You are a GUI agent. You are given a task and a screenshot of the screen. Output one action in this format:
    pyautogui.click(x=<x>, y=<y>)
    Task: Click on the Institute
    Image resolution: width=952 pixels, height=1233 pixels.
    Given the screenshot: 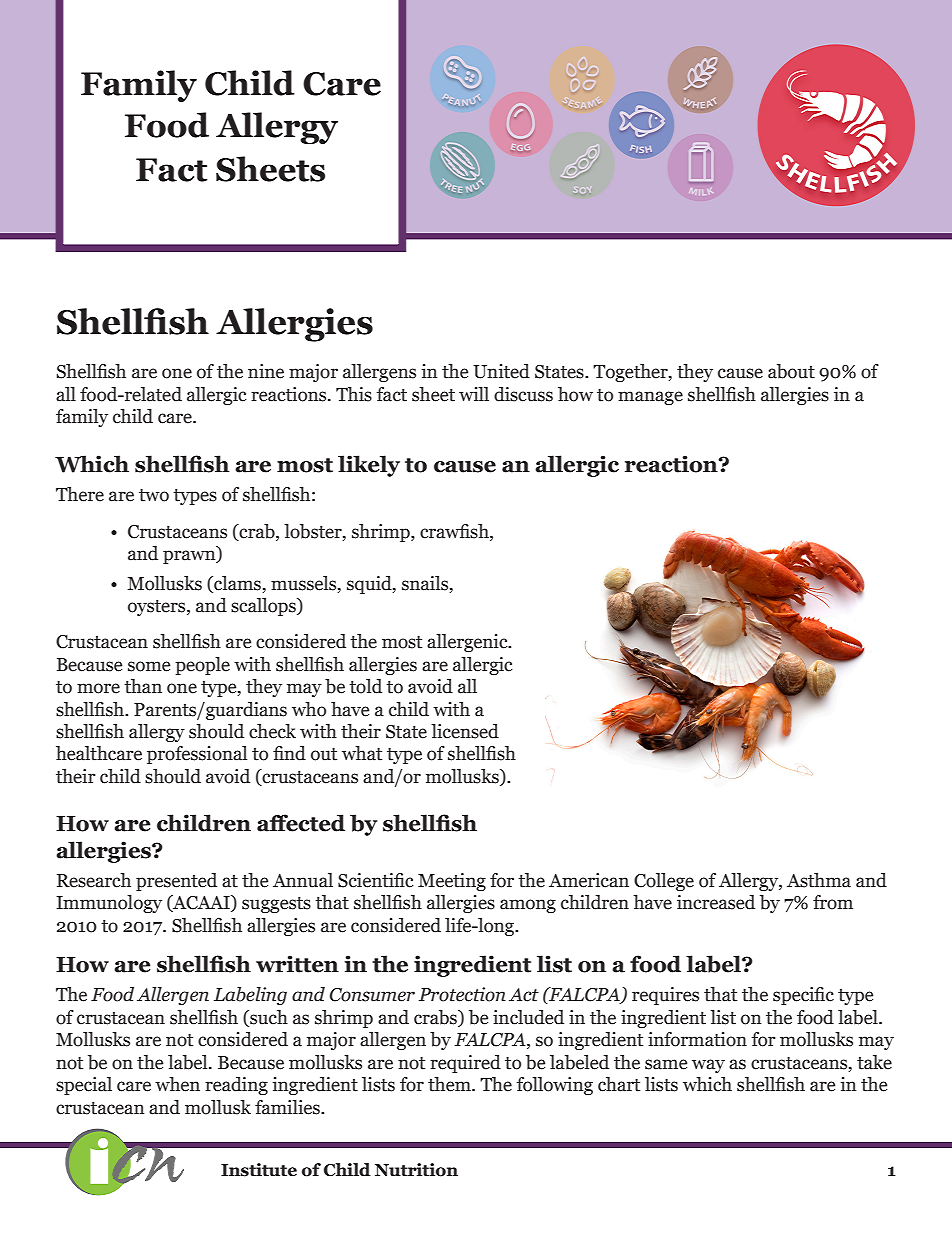 What is the action you would take?
    pyautogui.click(x=259, y=1170)
